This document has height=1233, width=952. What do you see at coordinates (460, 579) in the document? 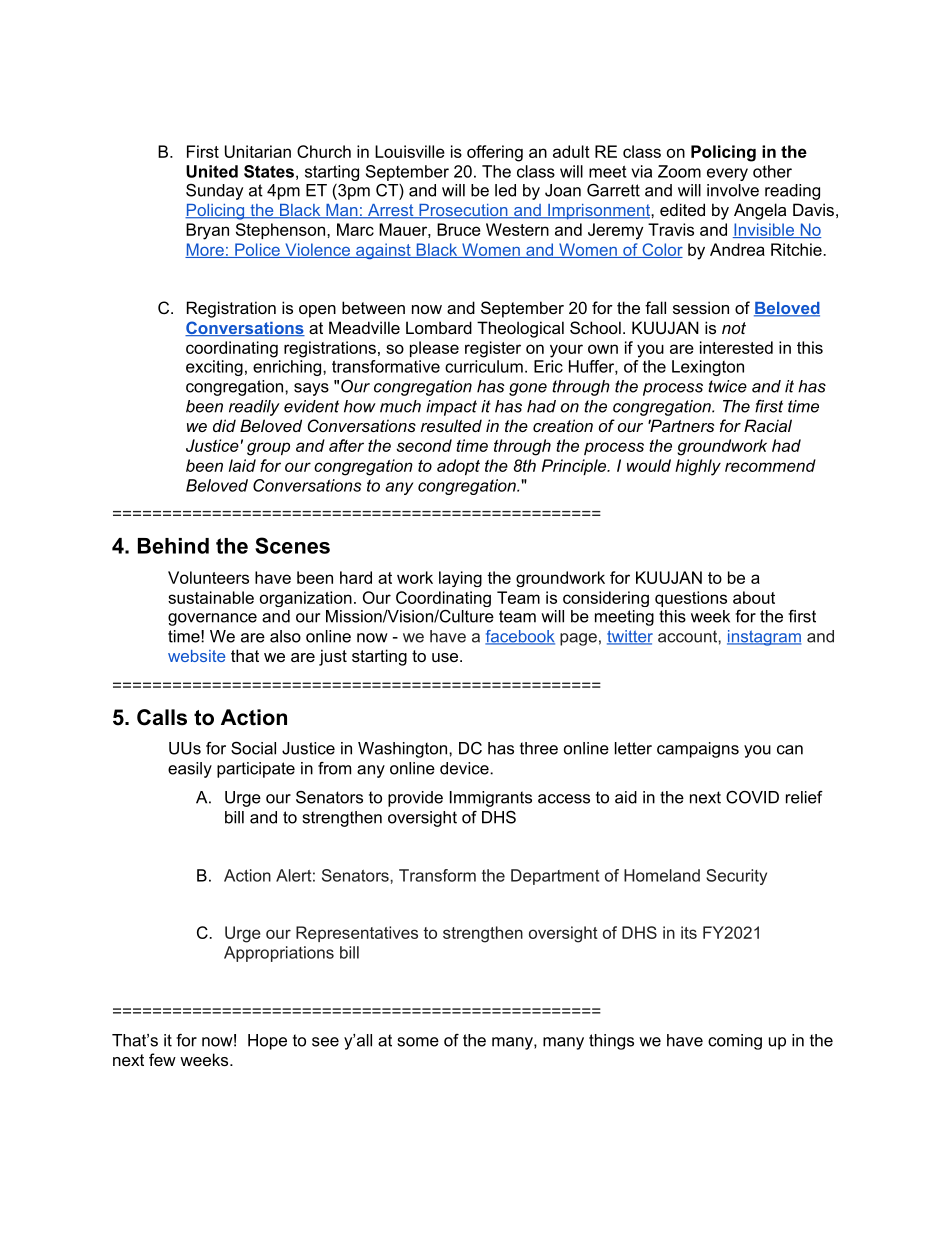
I see `laying` at bounding box center [460, 579].
